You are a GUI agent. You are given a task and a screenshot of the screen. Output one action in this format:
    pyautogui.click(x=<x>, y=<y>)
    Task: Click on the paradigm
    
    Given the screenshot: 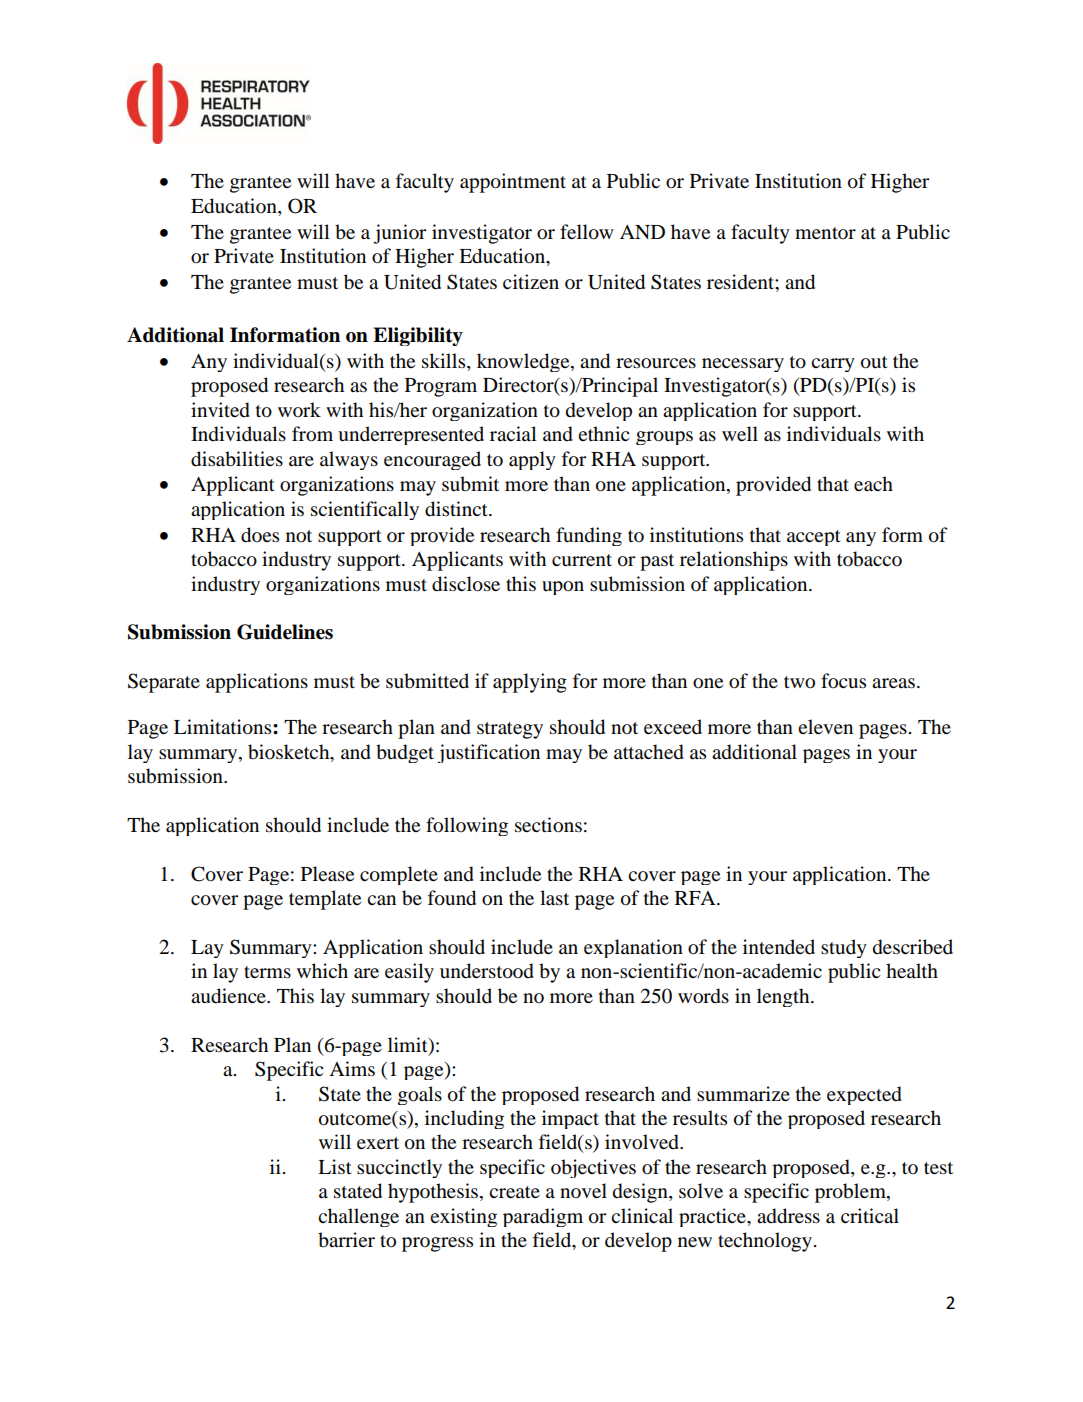 What is the action you would take?
    pyautogui.click(x=543, y=1217)
